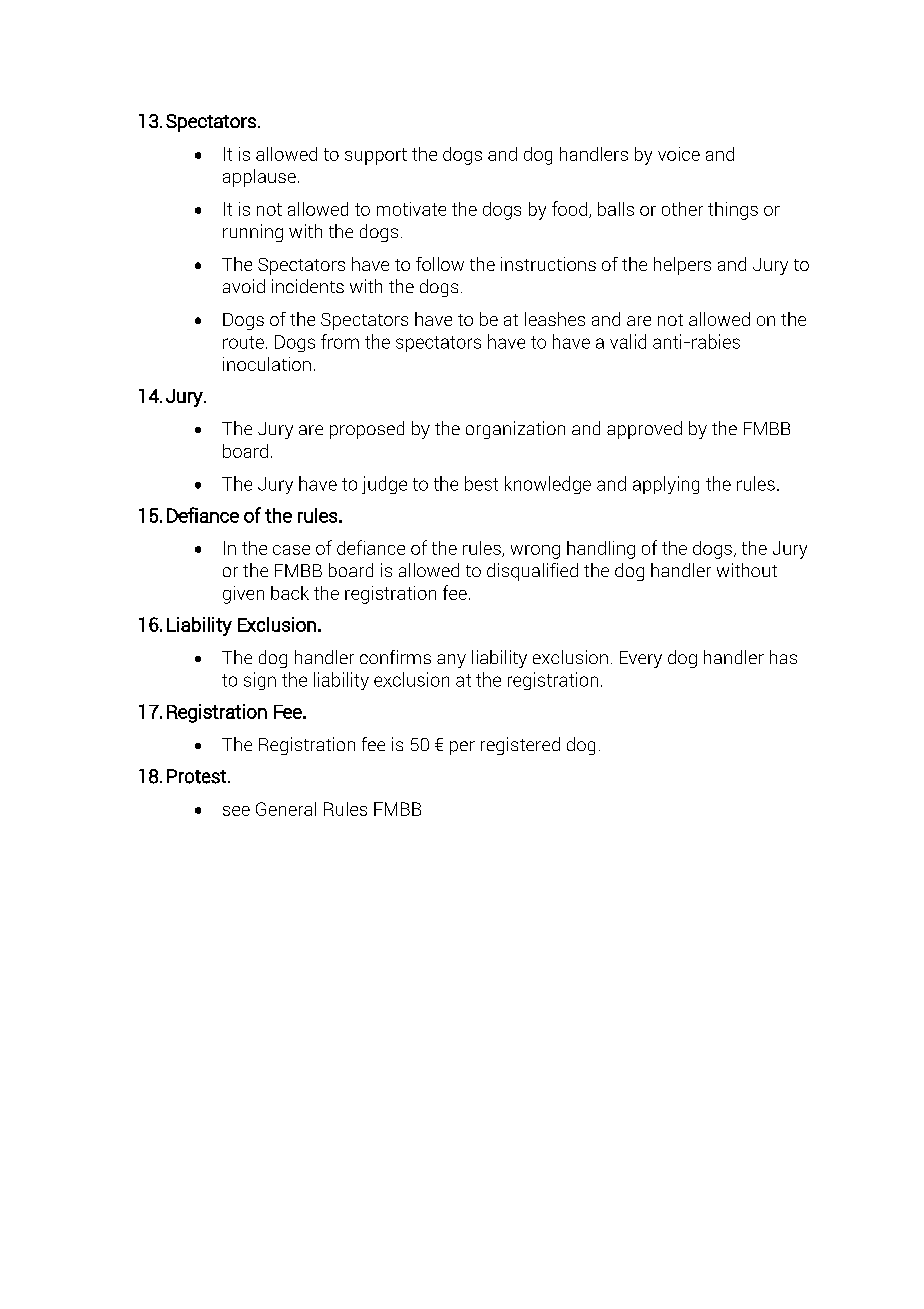 This document has width=924, height=1309. What do you see at coordinates (601, 550) in the document?
I see `handling` at bounding box center [601, 550].
